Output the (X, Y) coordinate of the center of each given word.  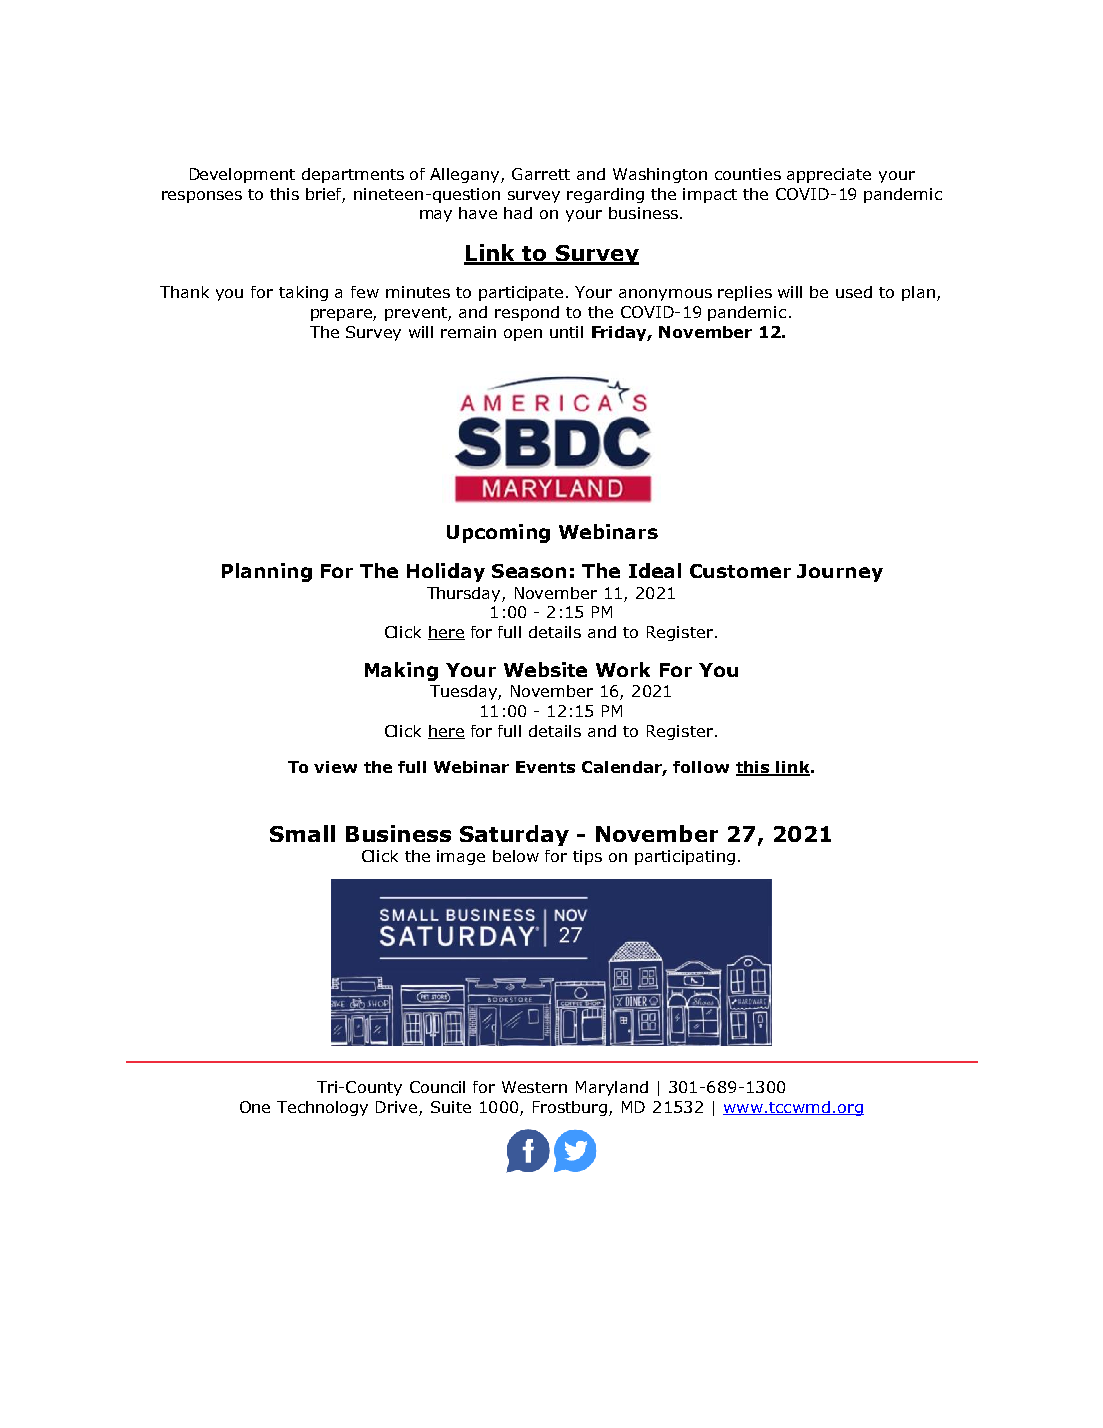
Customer (740, 571)
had (518, 213)
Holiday (446, 572)
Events (545, 767)
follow (701, 767)
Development (242, 175)
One (255, 1107)
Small (302, 833)
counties (748, 174)
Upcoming (498, 533)
